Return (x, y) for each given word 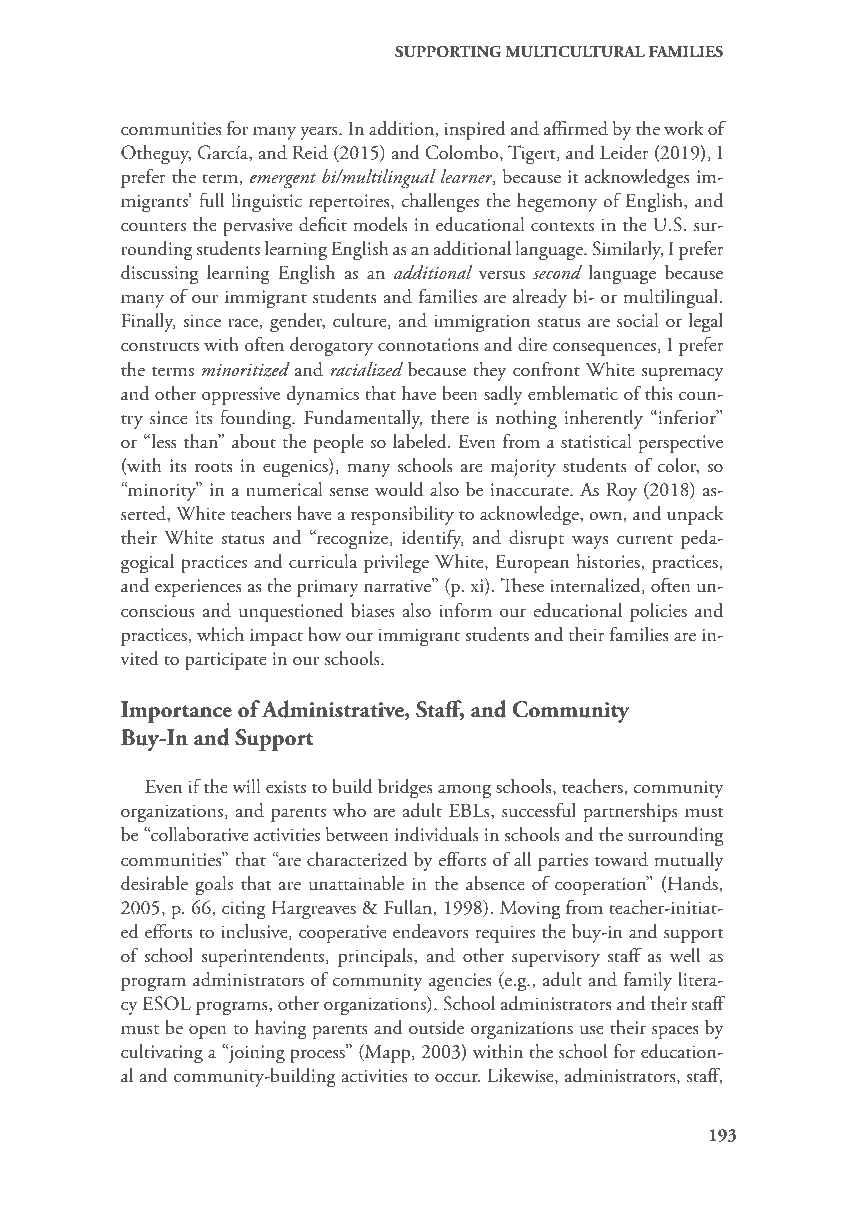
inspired (475, 130)
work (684, 128)
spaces (675, 1032)
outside (436, 1027)
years (320, 133)
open (208, 1032)
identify (433, 539)
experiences (198, 588)
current (645, 540)
